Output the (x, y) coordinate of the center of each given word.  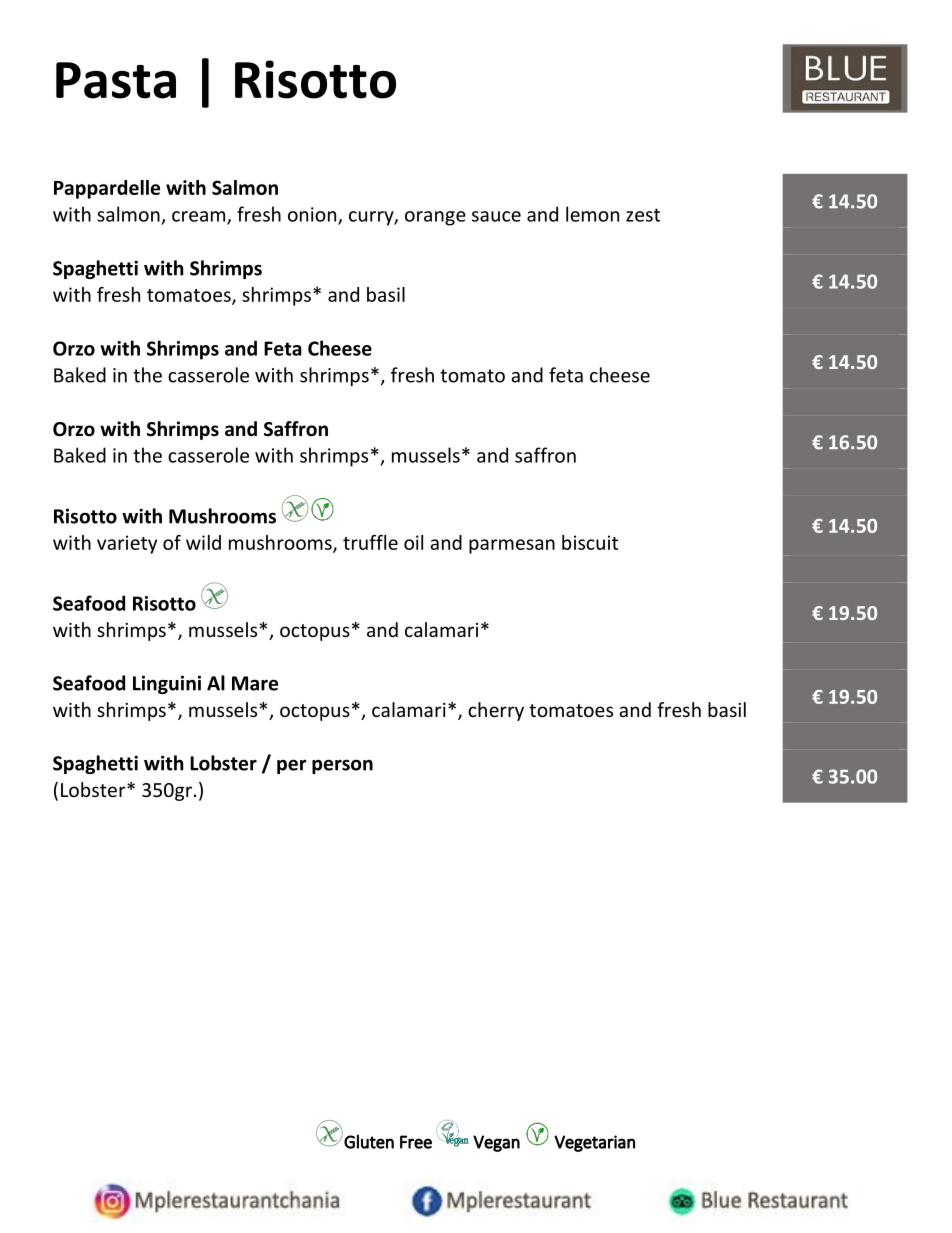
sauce (496, 216)
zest (643, 215)
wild (203, 542)
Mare (255, 683)
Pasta (116, 80)
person (342, 766)
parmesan (512, 546)
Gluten (369, 1142)
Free (416, 1142)
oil (413, 542)
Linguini (167, 684)
